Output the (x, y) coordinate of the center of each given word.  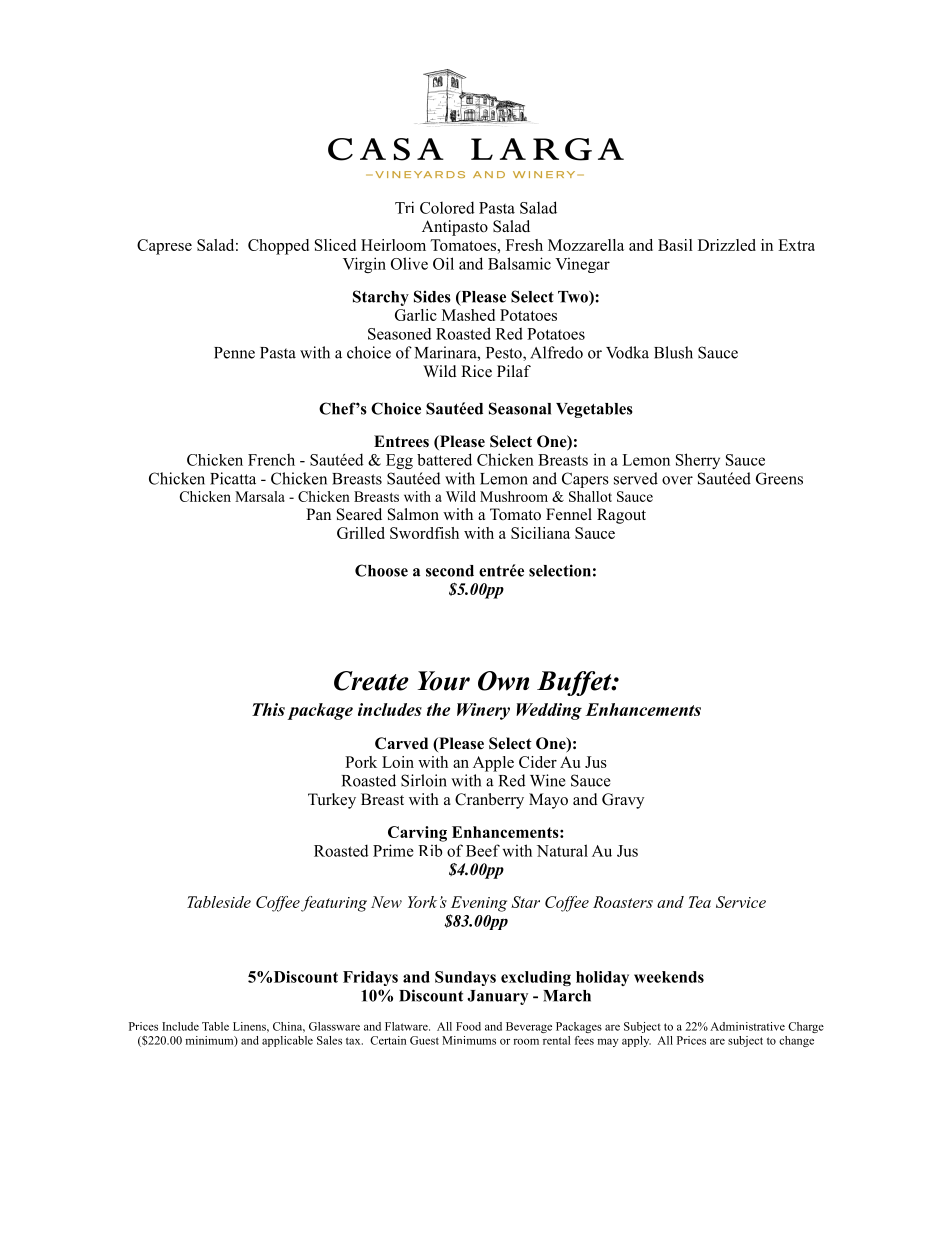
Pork (361, 762)
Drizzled (727, 245)
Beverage (529, 1027)
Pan (318, 514)
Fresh (524, 245)
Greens (779, 478)
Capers (585, 480)
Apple (493, 764)
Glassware (334, 1026)
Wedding (549, 711)
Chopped (278, 247)
